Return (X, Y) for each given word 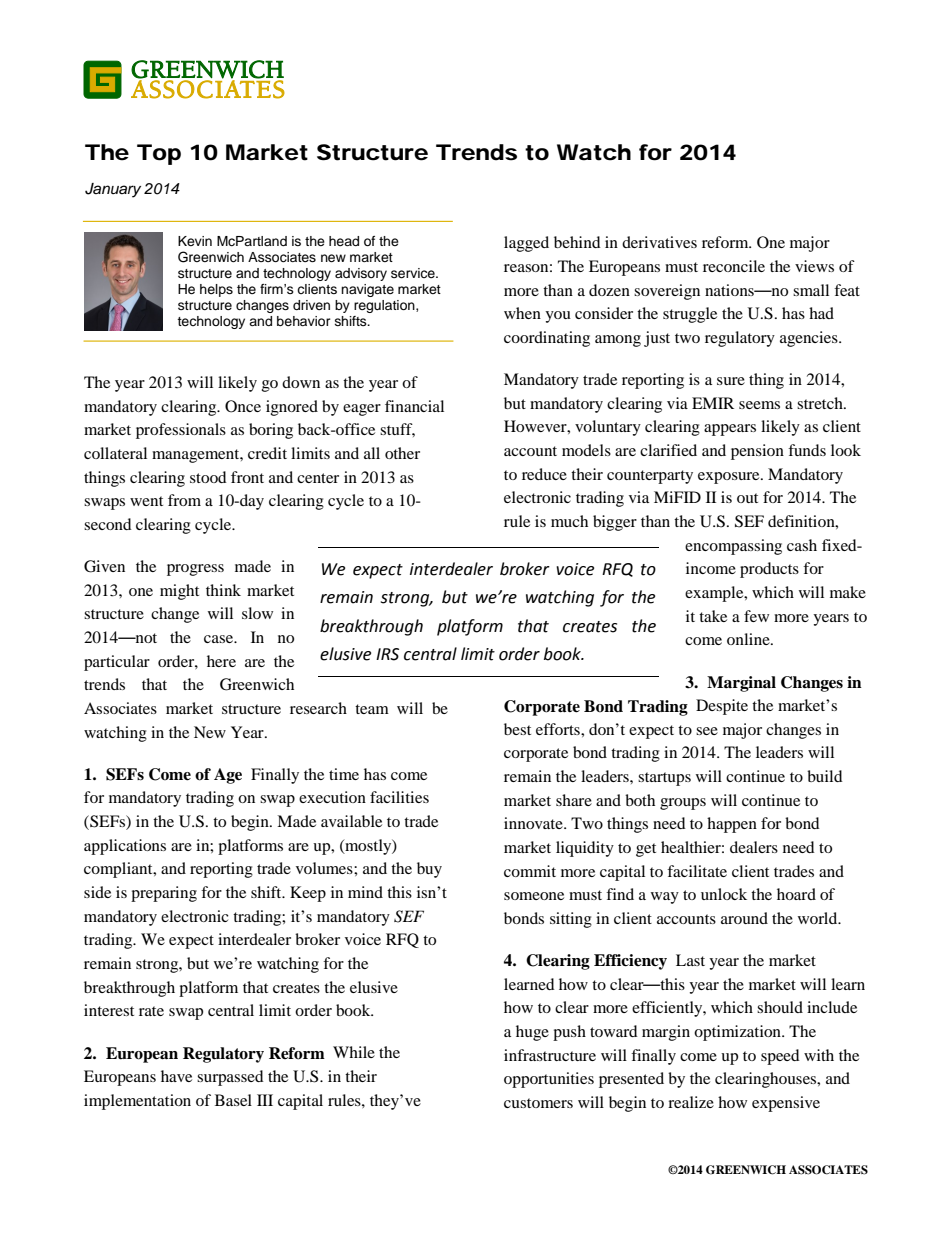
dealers (754, 847)
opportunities (549, 1080)
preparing (164, 894)
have (176, 1076)
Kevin (195, 241)
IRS (387, 654)
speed (780, 1057)
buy (429, 870)
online (749, 639)
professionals (181, 431)
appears (730, 430)
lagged (526, 244)
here (221, 661)
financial (414, 406)
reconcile (734, 266)
